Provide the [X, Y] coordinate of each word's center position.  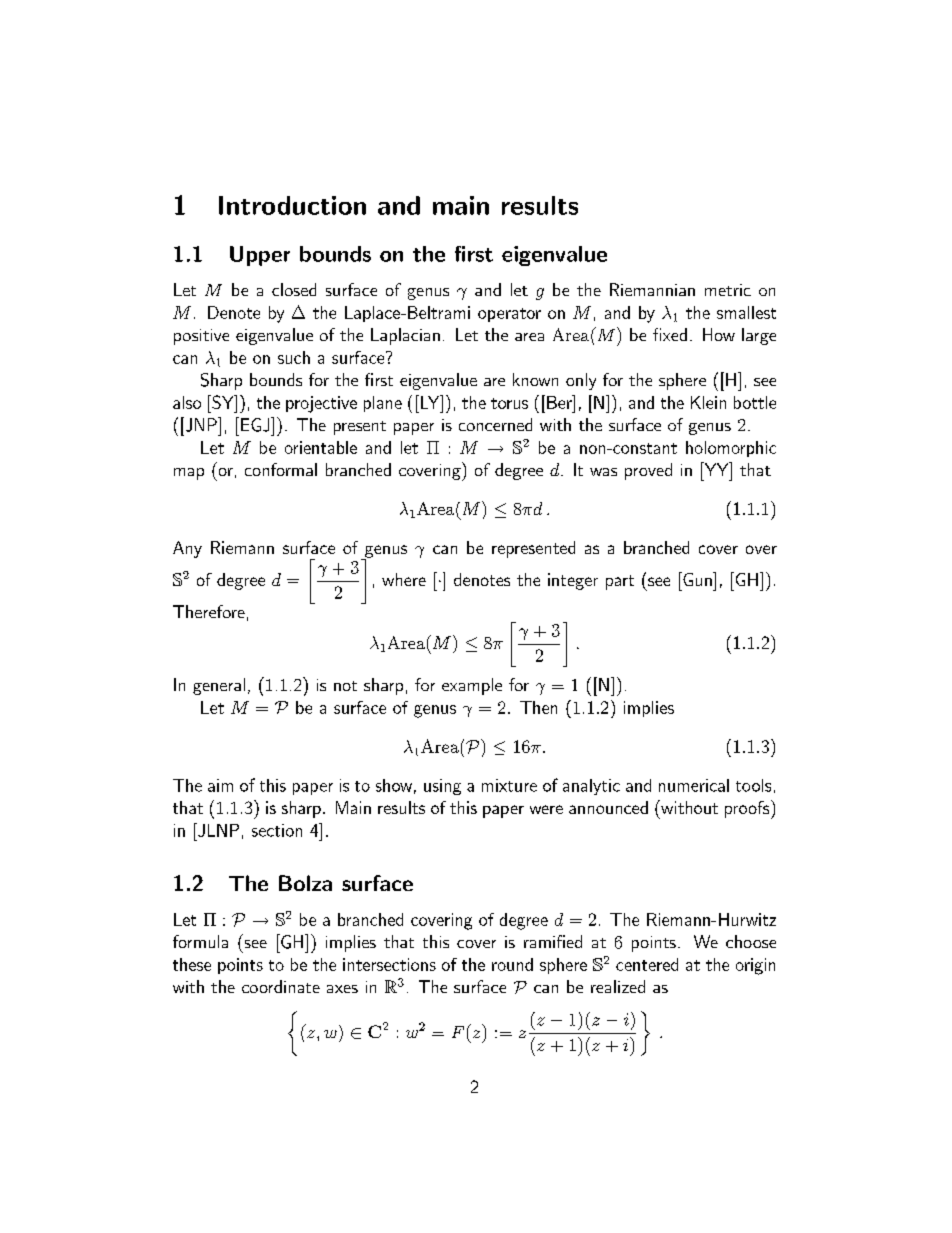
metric [728, 290]
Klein [708, 402]
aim [220, 785]
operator [509, 315]
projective [321, 404]
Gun [697, 579]
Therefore [209, 611]
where [404, 579]
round [512, 964]
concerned [495, 424]
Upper [260, 256]
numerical [694, 785]
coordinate [281, 986]
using [442, 787]
